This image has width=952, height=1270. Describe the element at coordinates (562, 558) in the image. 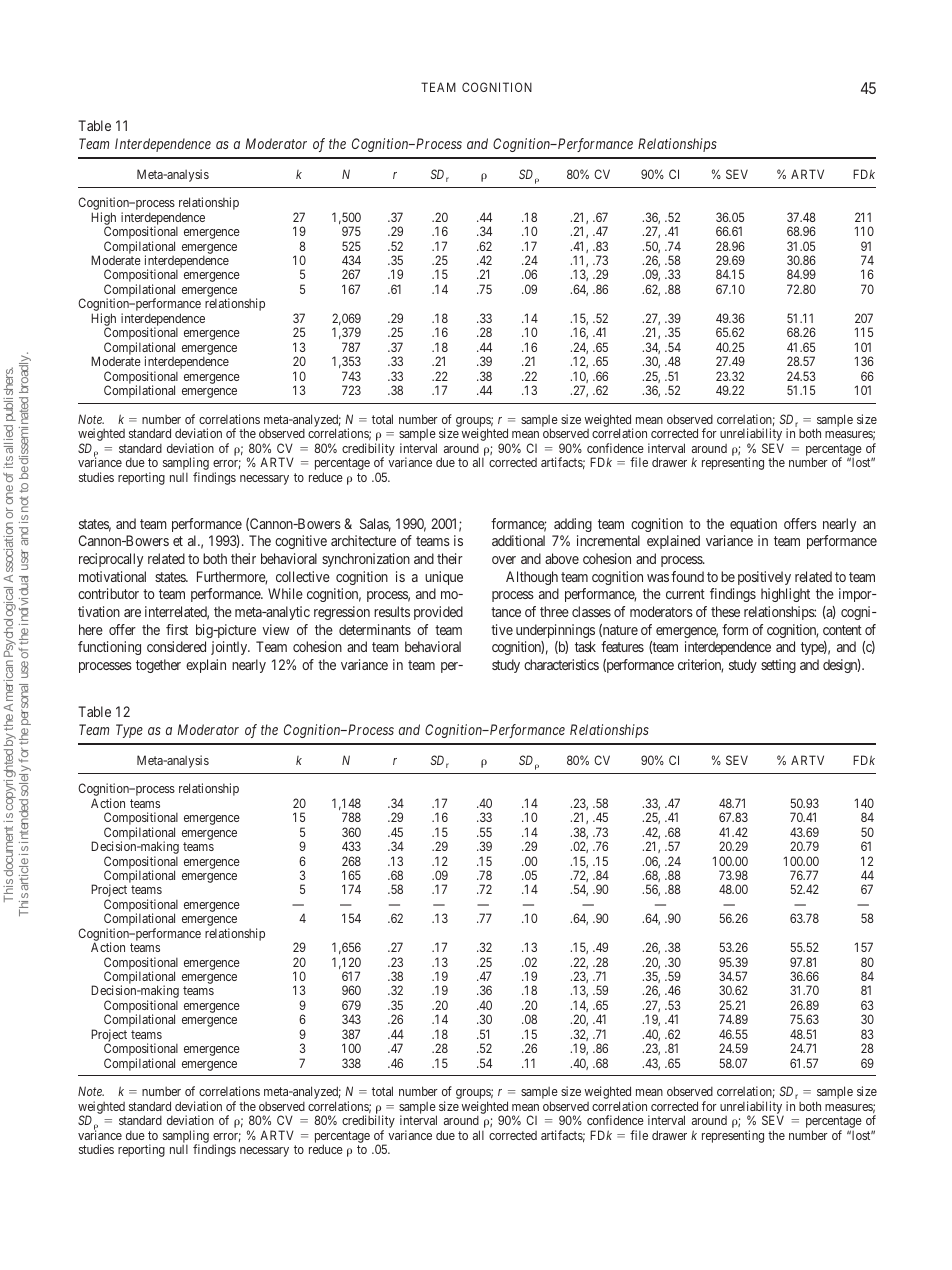

I see `above` at that location.
